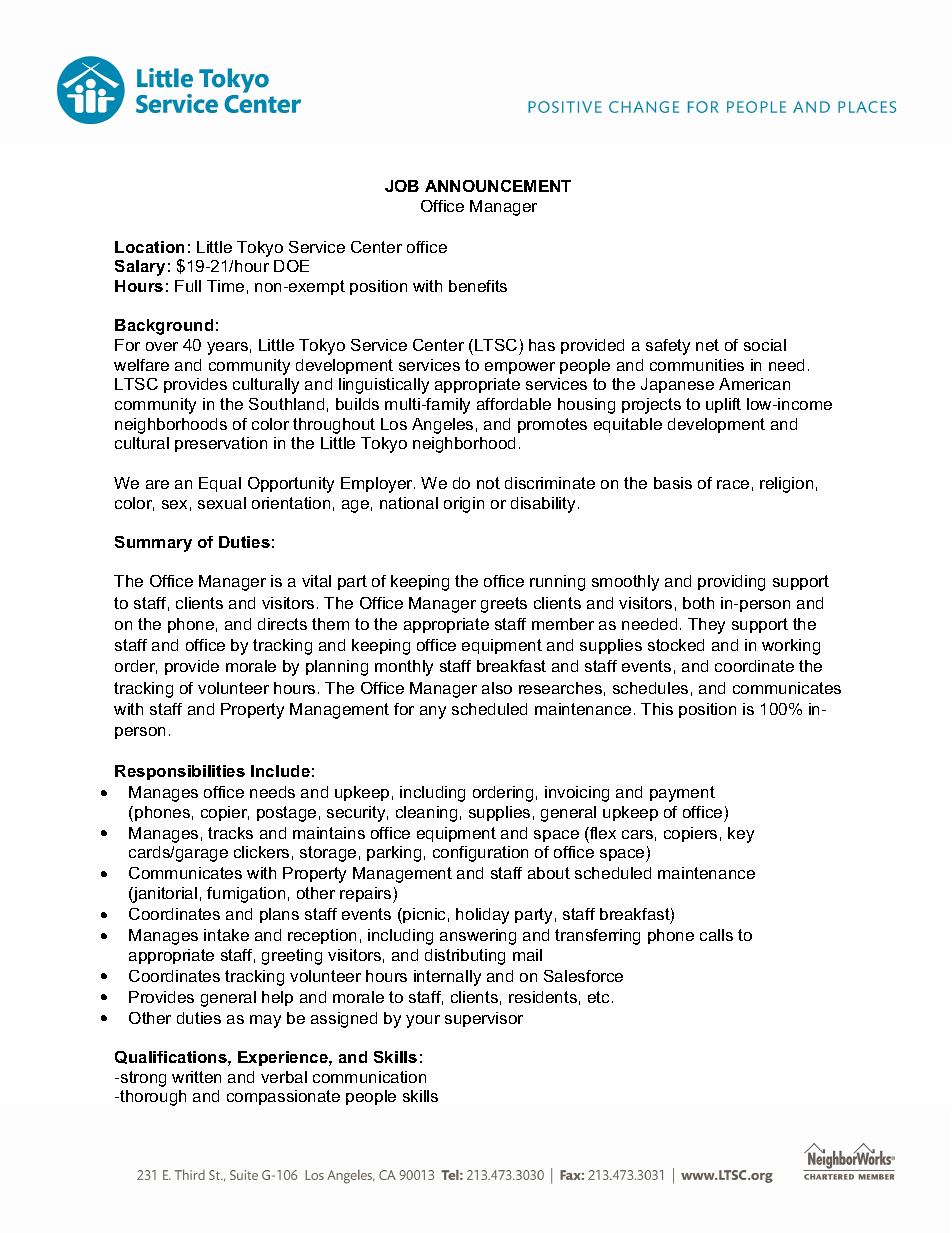 Image resolution: width=952 pixels, height=1233 pixels. I want to click on key, so click(741, 835).
